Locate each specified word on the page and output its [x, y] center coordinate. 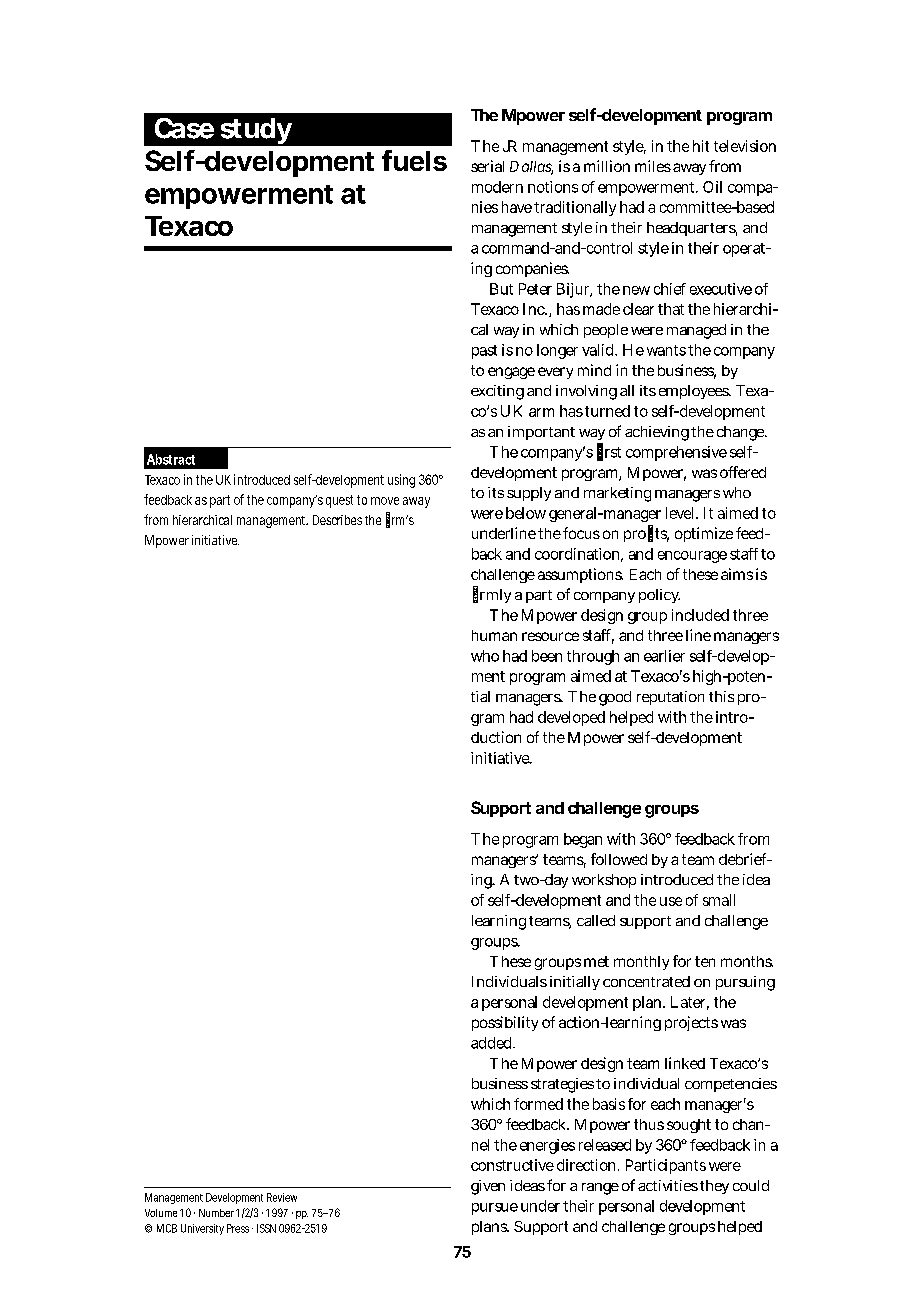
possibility [505, 1023]
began [583, 840]
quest [339, 501]
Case [184, 128]
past [484, 352]
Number [216, 1213]
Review [282, 1197]
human [494, 635]
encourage [692, 557]
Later [690, 1003]
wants [666, 350]
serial [487, 166]
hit [701, 146]
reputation [670, 698]
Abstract [171, 459]
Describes [337, 520]
